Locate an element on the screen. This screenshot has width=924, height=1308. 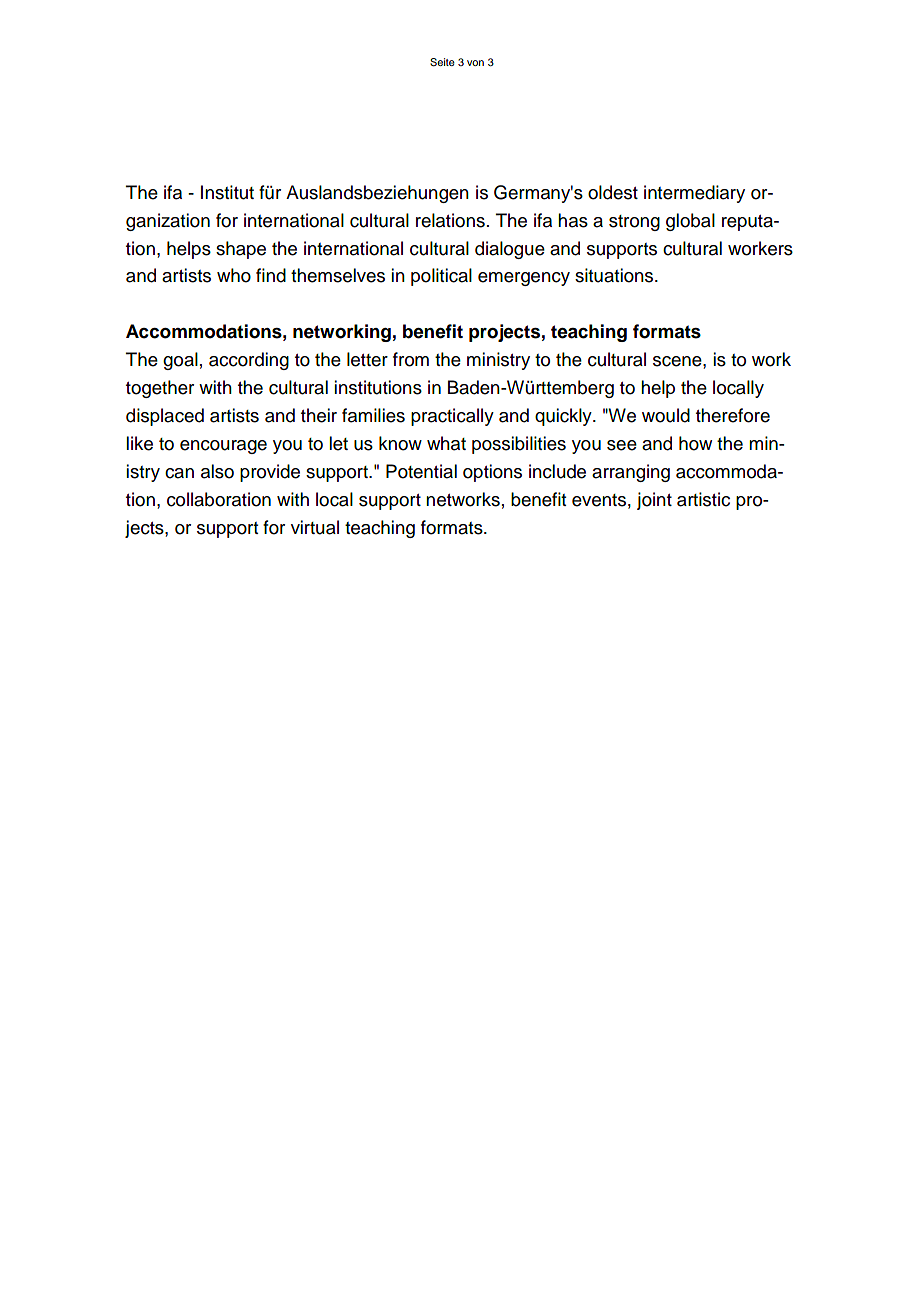
has is located at coordinates (573, 220).
